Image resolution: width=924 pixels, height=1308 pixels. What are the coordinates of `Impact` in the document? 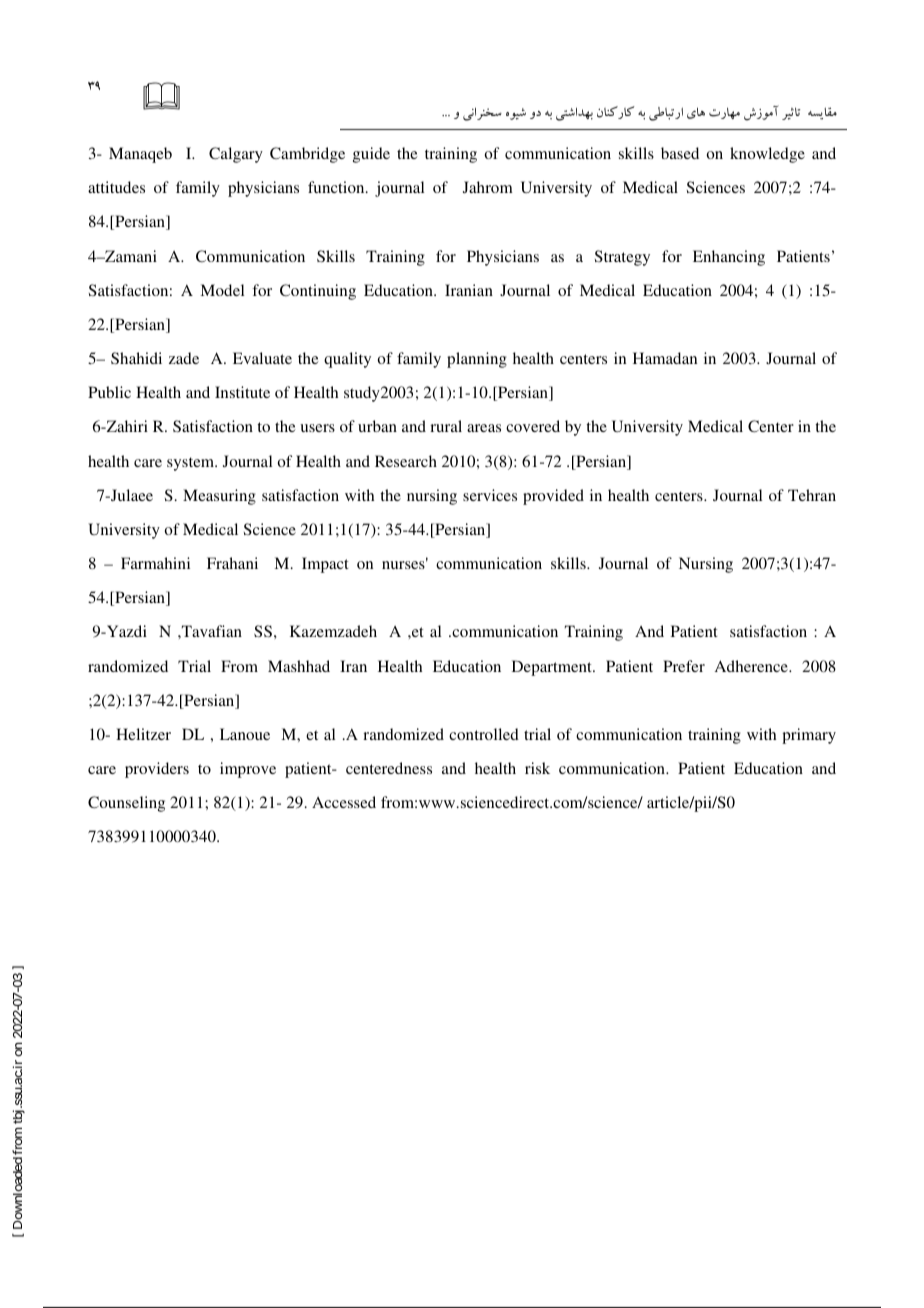 It's located at (325, 565).
